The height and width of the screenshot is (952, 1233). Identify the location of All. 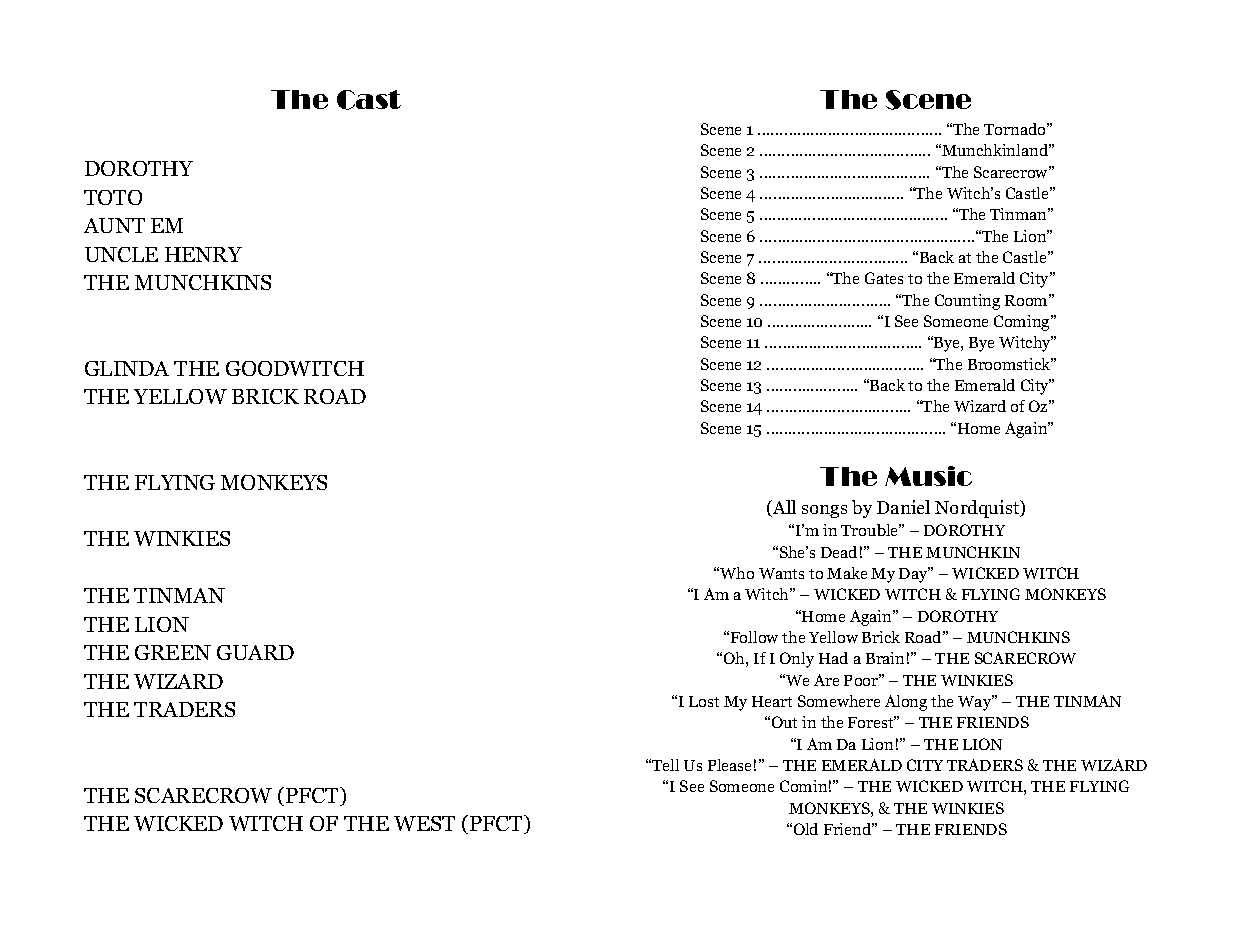
(783, 508).
